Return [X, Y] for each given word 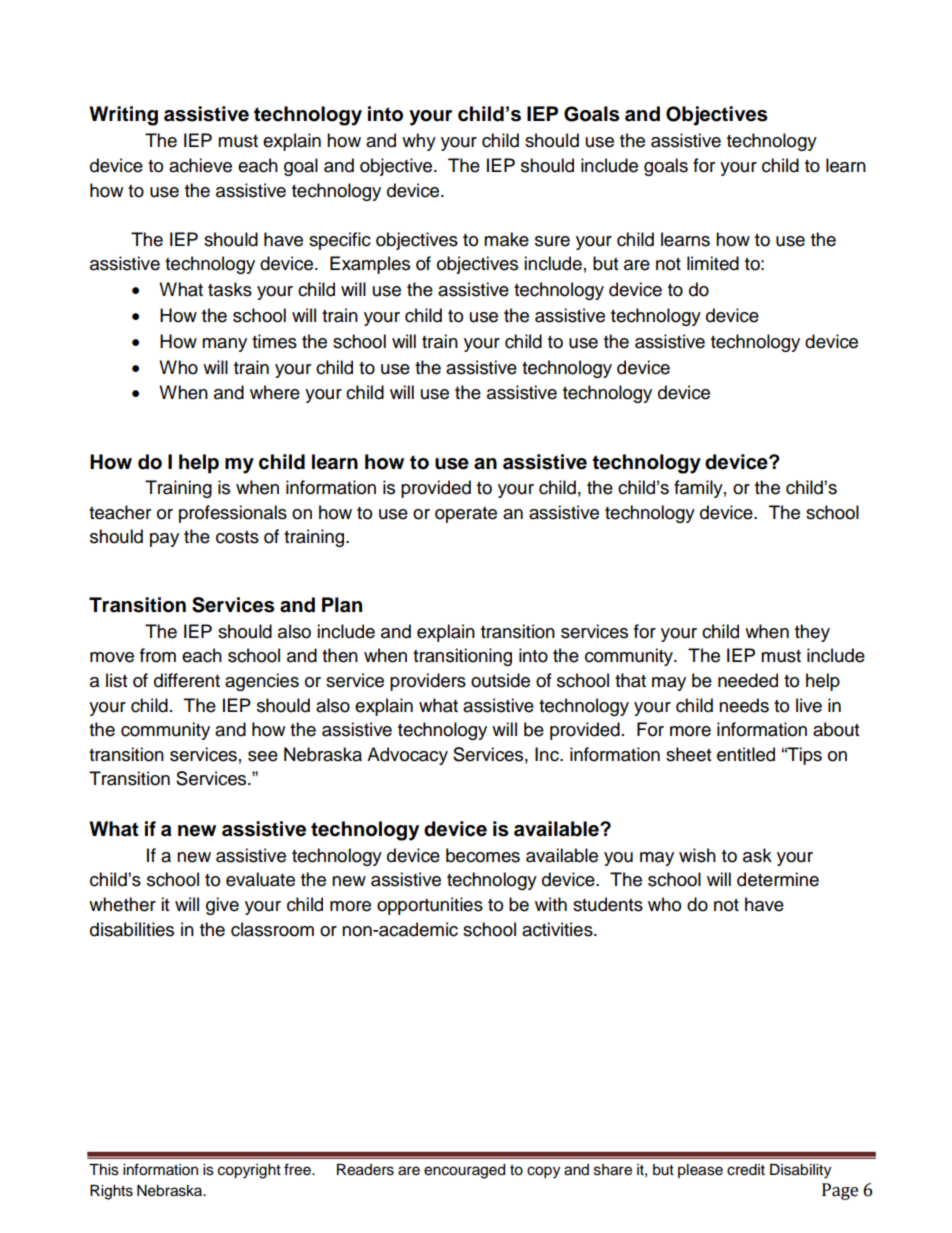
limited [713, 263]
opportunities [430, 906]
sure [552, 241]
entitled [746, 754]
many [224, 345]
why [419, 142]
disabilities [132, 929]
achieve [200, 165]
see [263, 756]
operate [466, 515]
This [104, 1170]
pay [164, 540]
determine [778, 879]
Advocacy [407, 756]
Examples [370, 265]
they [812, 633]
